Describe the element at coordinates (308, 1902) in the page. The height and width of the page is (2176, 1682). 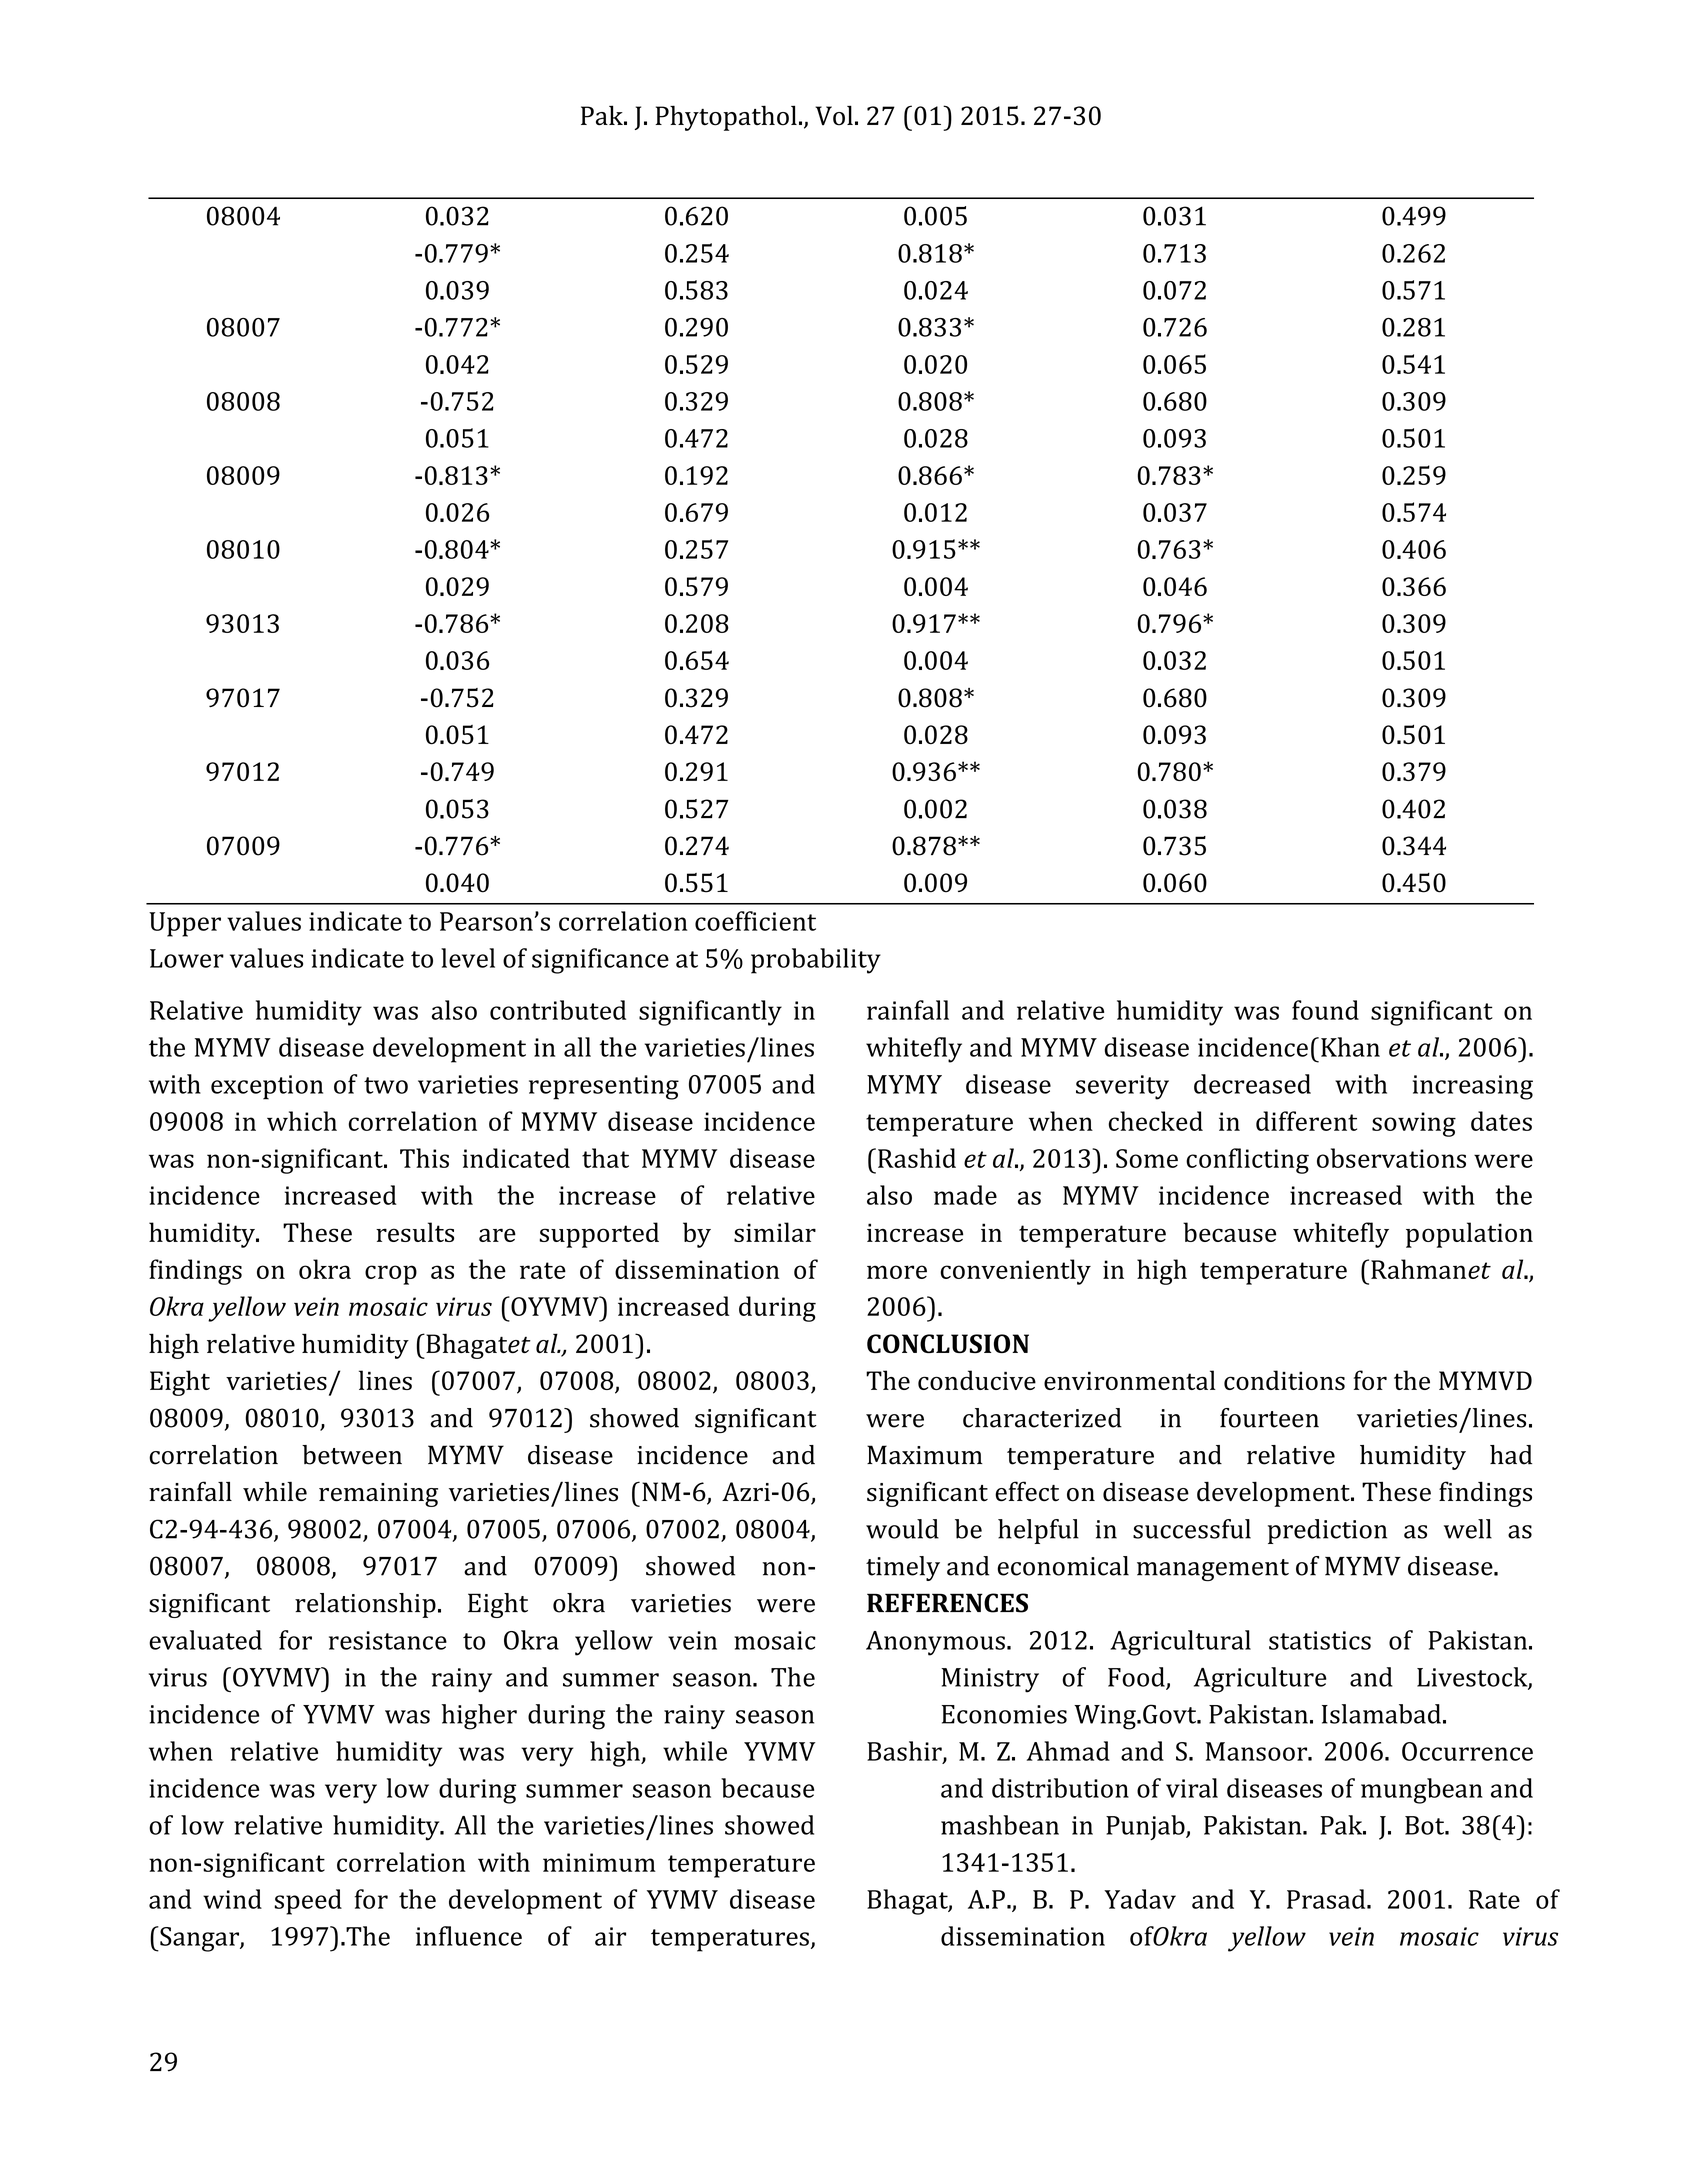
I see `speed` at that location.
